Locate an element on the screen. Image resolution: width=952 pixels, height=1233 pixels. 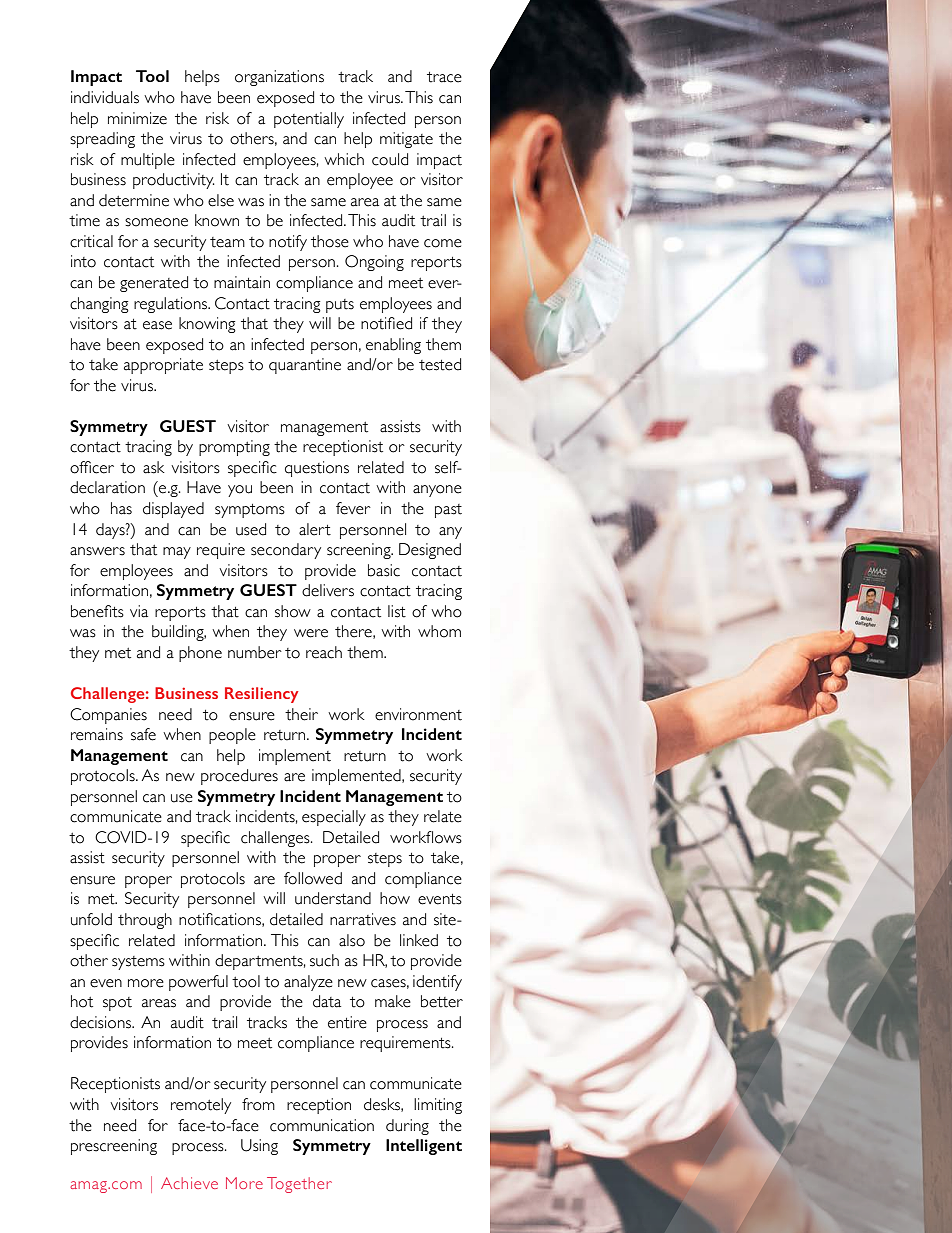
ask is located at coordinates (154, 467).
